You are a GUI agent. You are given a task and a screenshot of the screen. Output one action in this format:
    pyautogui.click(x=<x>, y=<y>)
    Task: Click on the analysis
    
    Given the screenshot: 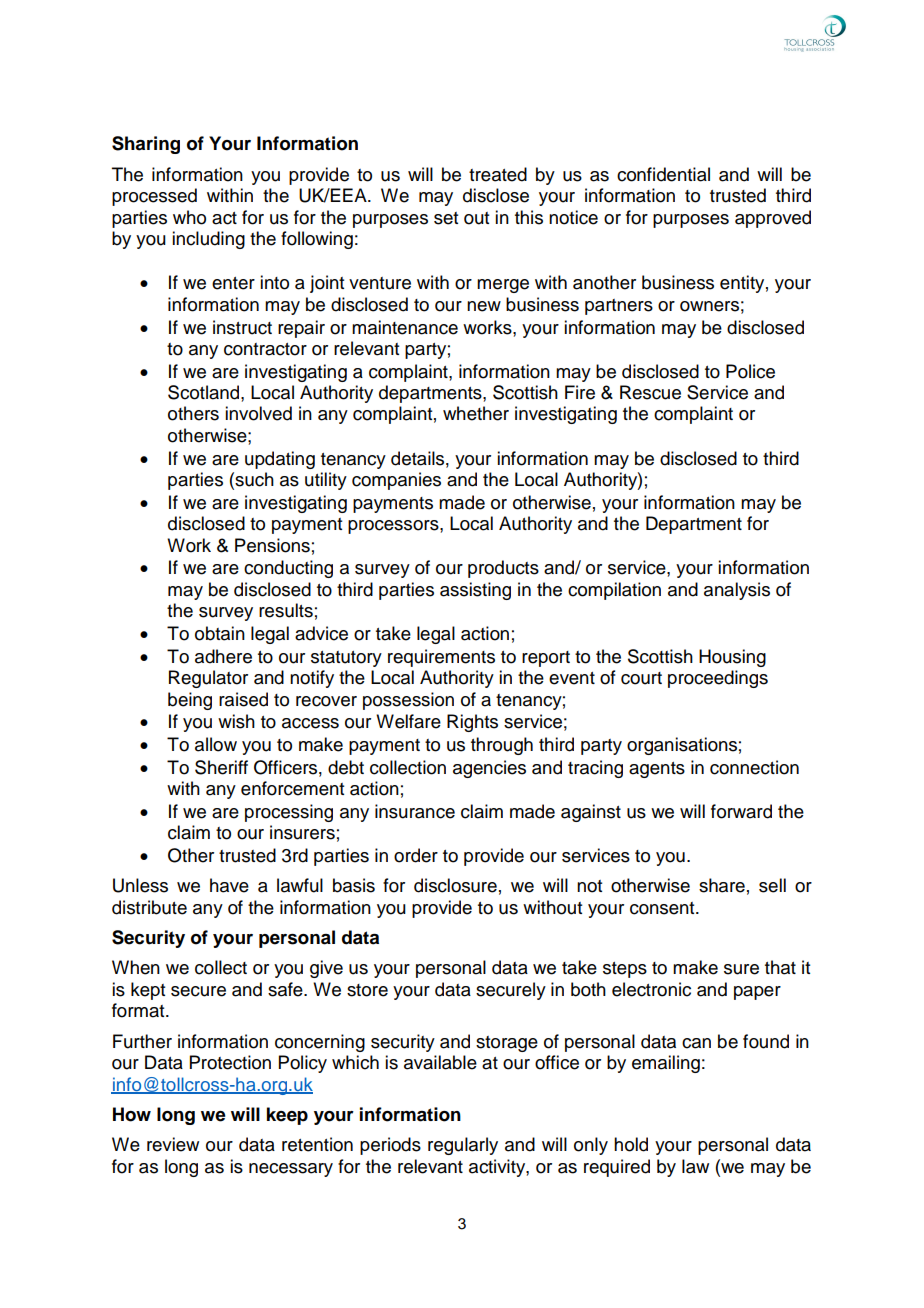 What is the action you would take?
    pyautogui.click(x=737, y=591)
